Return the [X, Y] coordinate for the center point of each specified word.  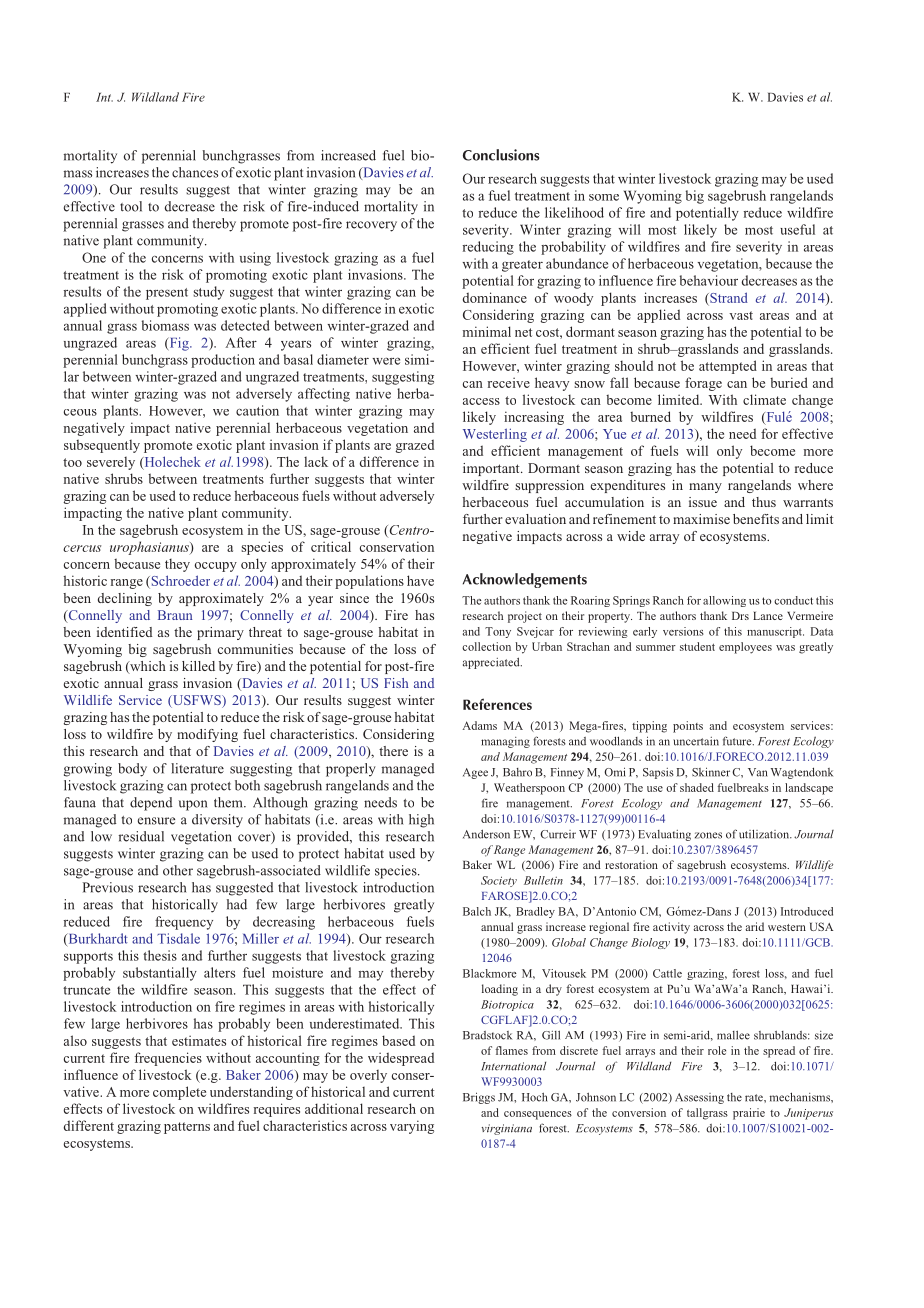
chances [195, 172]
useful [797, 229]
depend [151, 804]
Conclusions [501, 155]
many [705, 488]
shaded [697, 787]
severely [111, 463]
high [421, 821]
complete [179, 1093]
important [492, 469]
